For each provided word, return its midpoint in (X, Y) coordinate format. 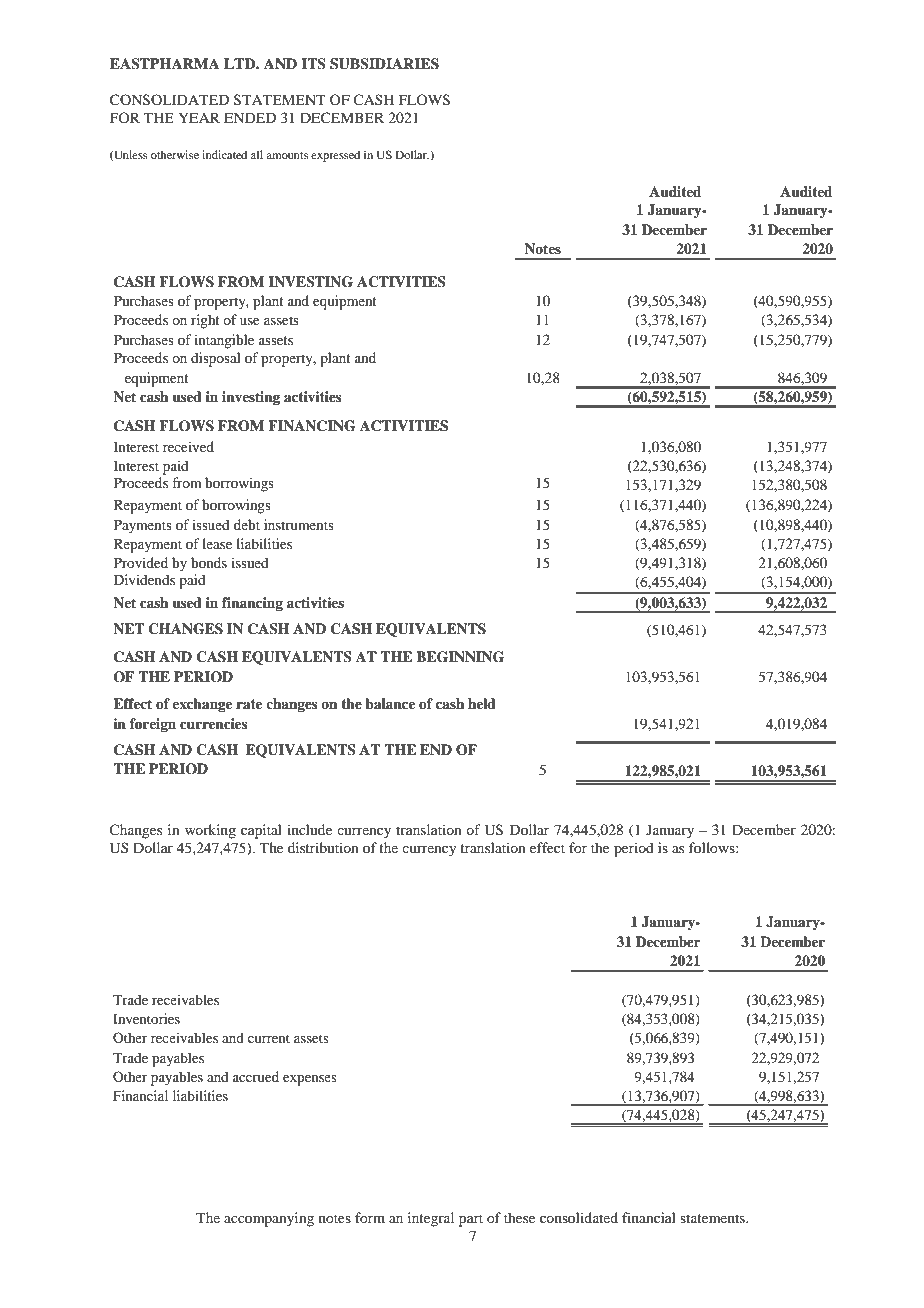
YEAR (199, 117)
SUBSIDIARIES (384, 64)
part (471, 1220)
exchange (202, 705)
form (370, 1217)
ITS (313, 64)
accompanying (269, 1219)
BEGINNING (460, 657)
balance (390, 703)
